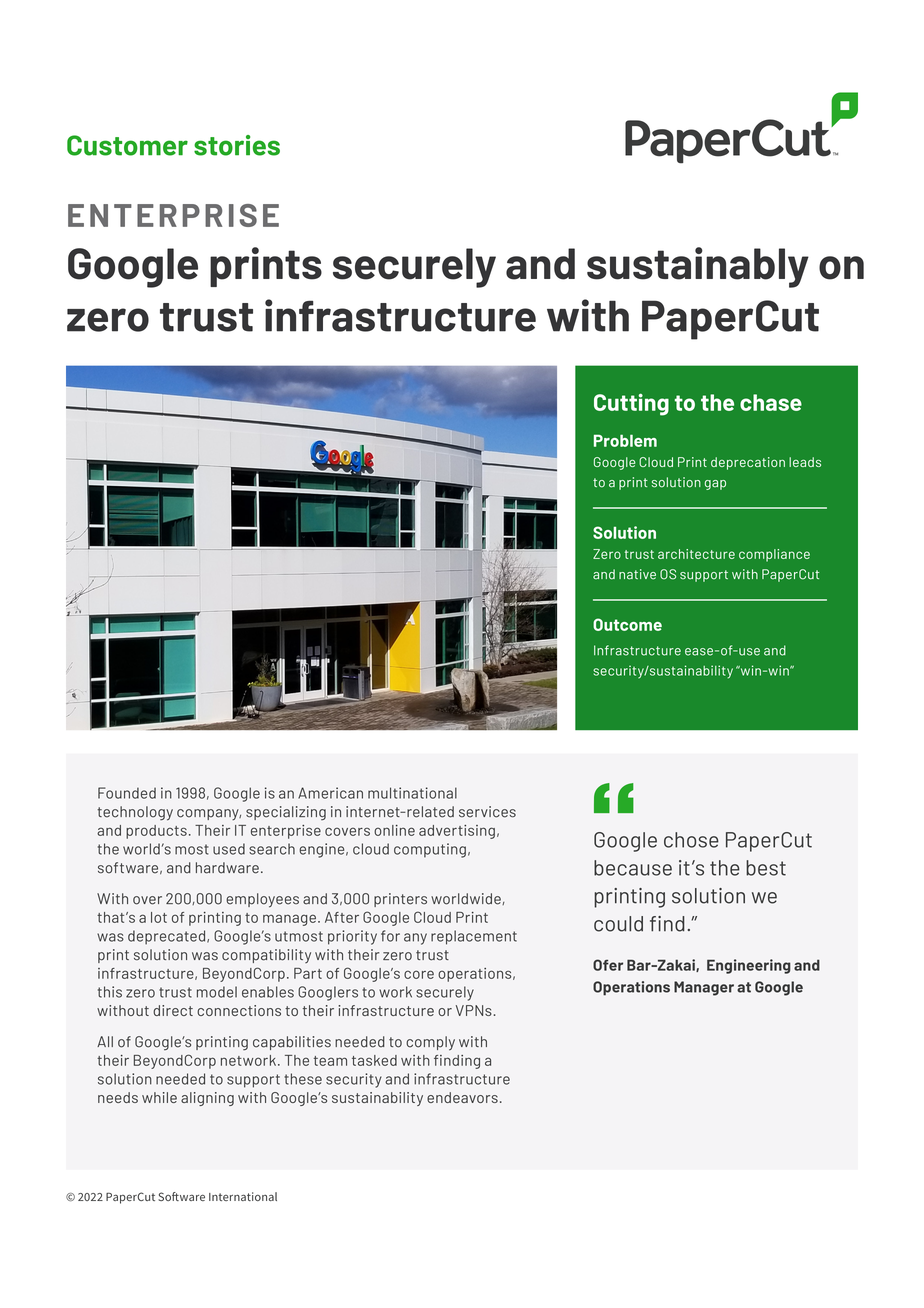 This screenshot has height=1308, width=924. What do you see at coordinates (462, 1097) in the screenshot?
I see `endeavors` at bounding box center [462, 1097].
